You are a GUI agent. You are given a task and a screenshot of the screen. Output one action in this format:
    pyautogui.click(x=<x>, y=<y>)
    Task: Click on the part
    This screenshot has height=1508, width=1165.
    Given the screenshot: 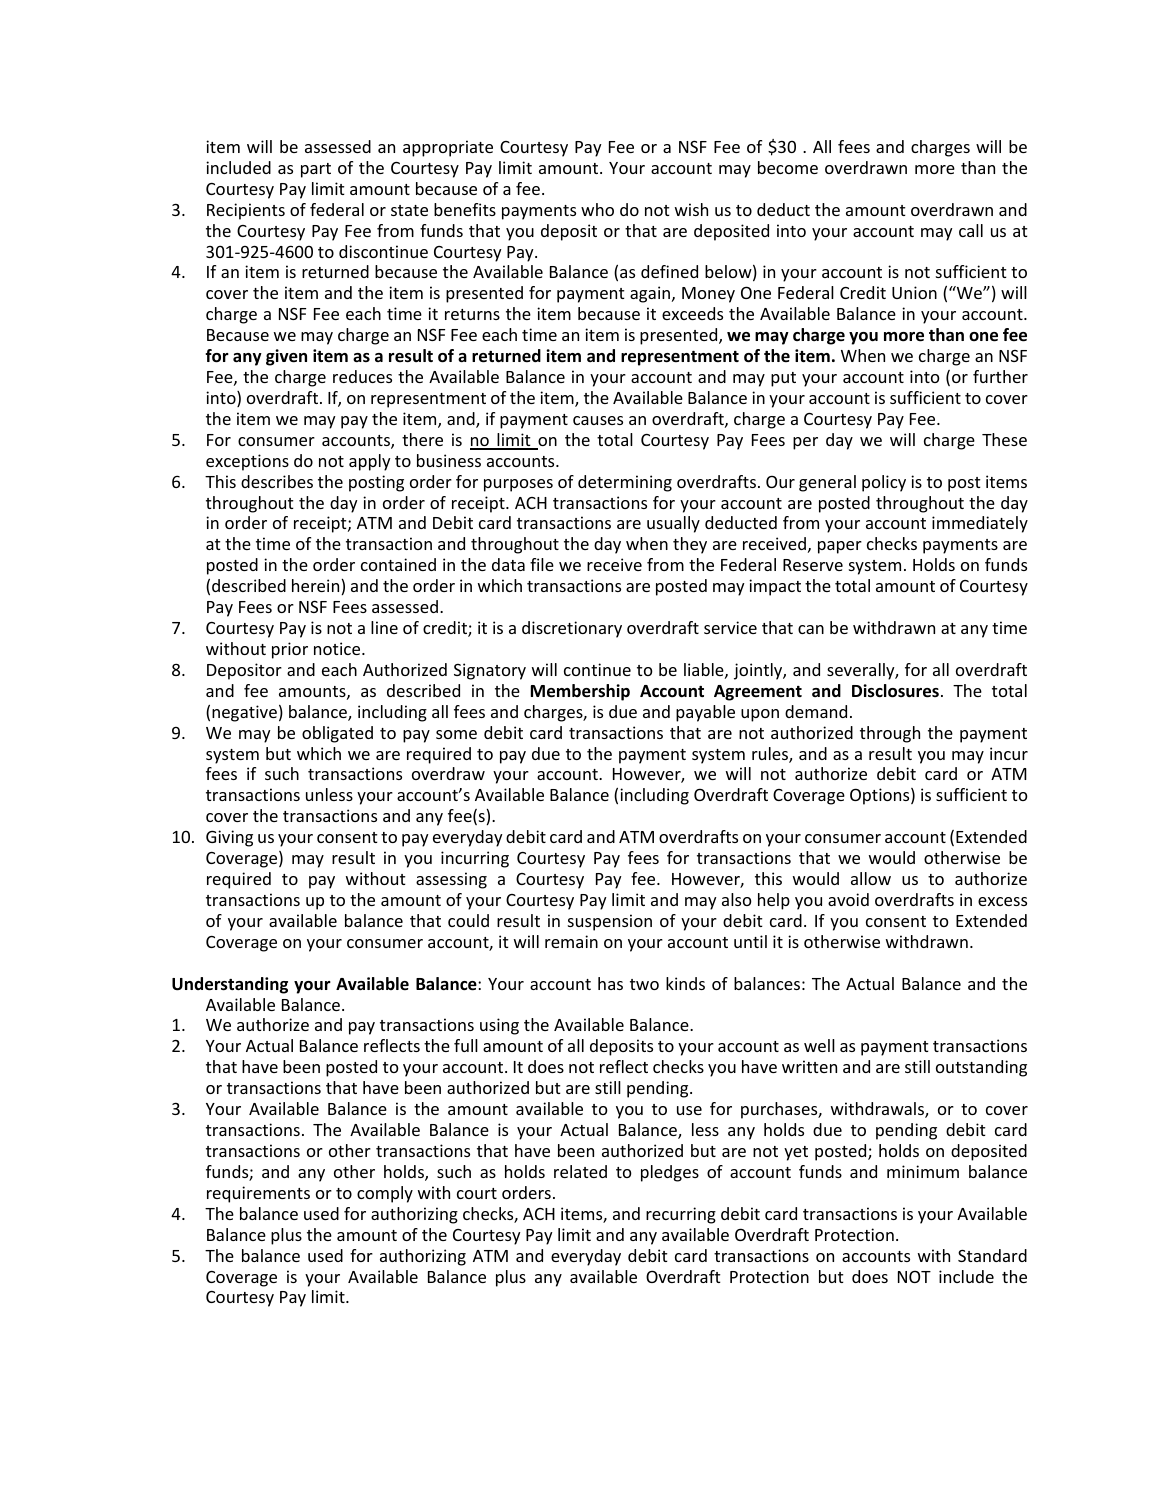 What is the action you would take?
    pyautogui.click(x=316, y=170)
